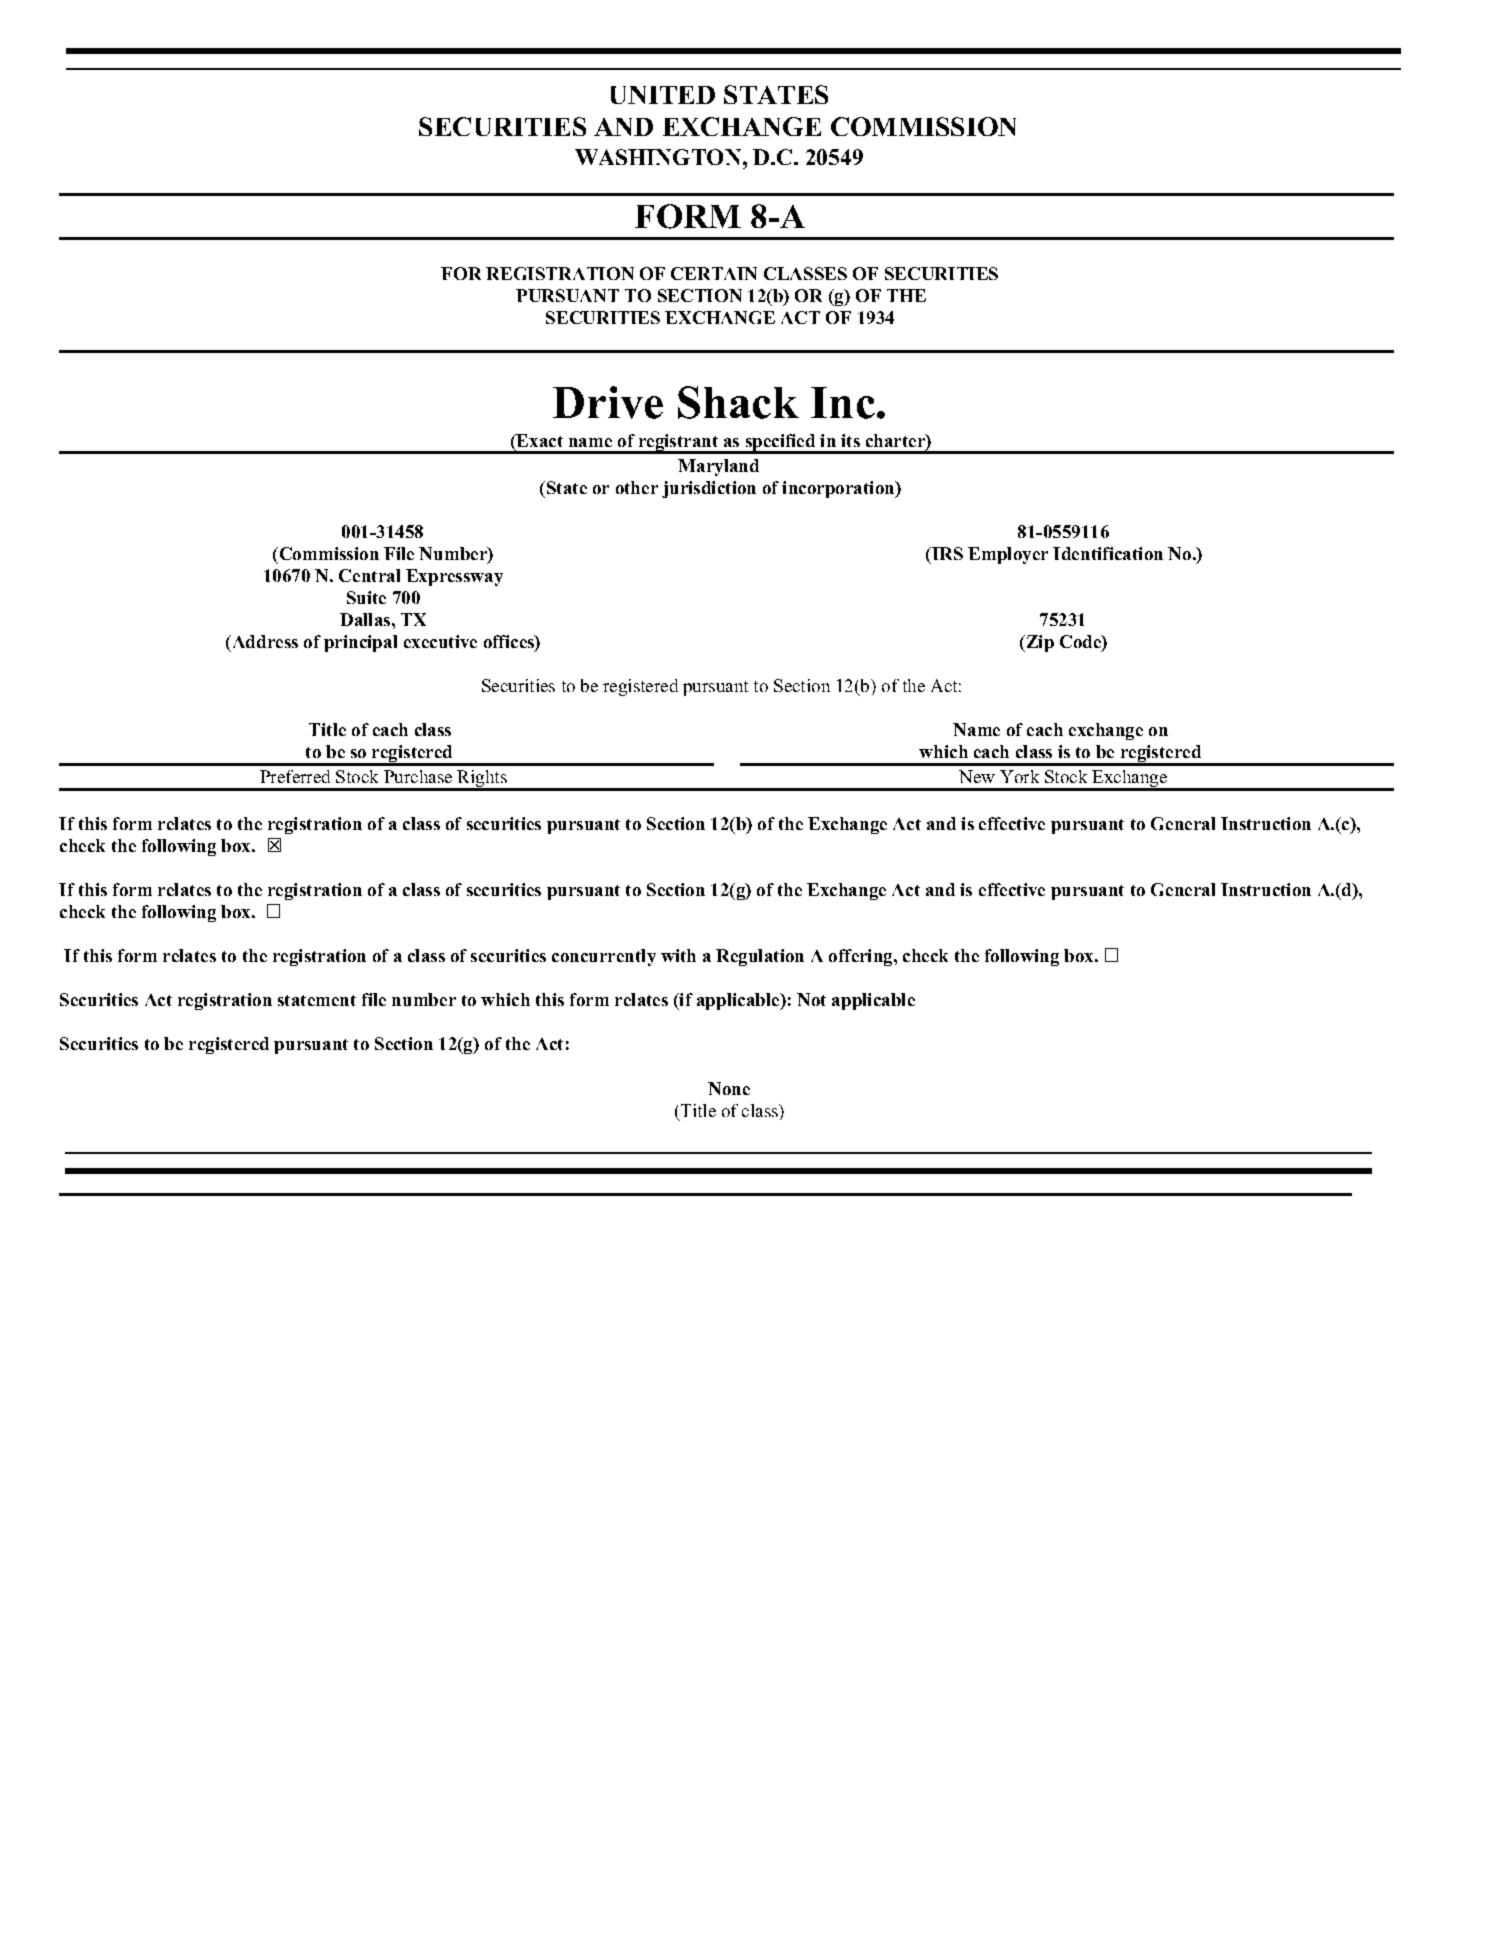  Describe the element at coordinates (663, 95) in the document. I see `UNITED` at that location.
